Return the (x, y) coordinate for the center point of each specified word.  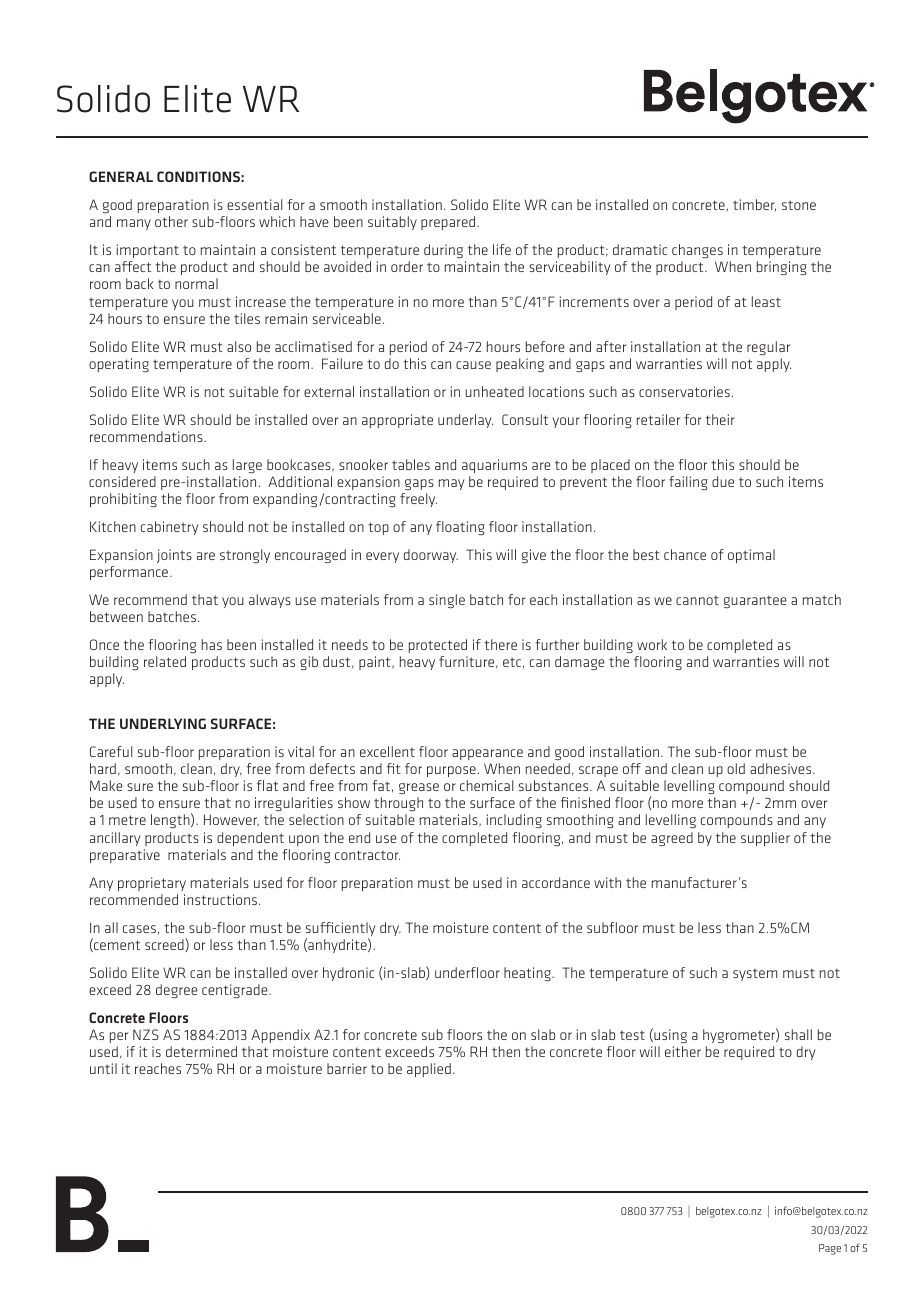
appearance (487, 754)
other (171, 221)
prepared (449, 223)
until (103, 1068)
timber (754, 205)
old (736, 768)
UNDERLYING (163, 723)
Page (830, 1249)
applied (429, 1070)
